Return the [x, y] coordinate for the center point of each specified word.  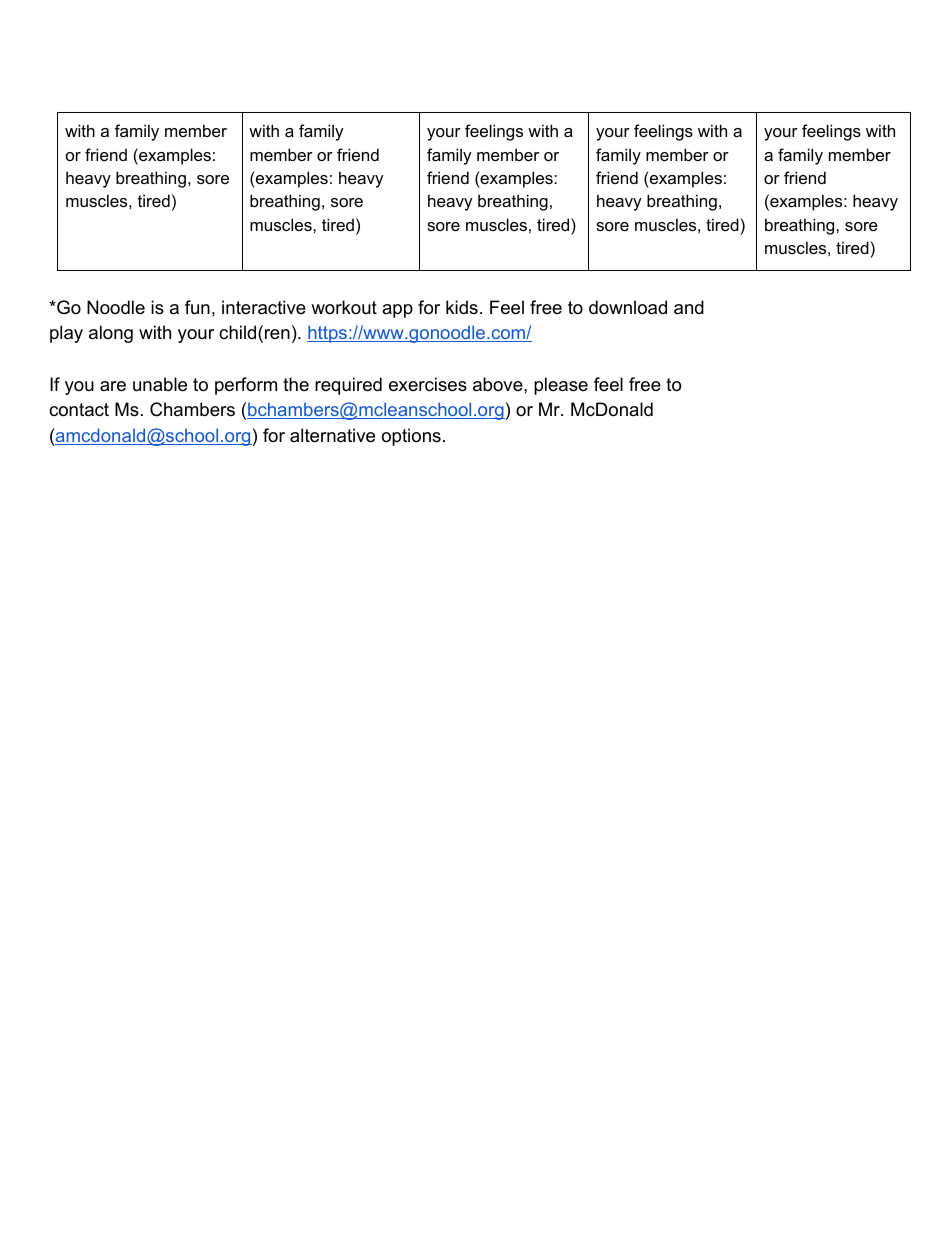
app [397, 311]
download [628, 307]
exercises [428, 384]
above [499, 384]
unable [160, 384]
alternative [332, 435]
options [411, 437]
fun [197, 307]
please [561, 386]
